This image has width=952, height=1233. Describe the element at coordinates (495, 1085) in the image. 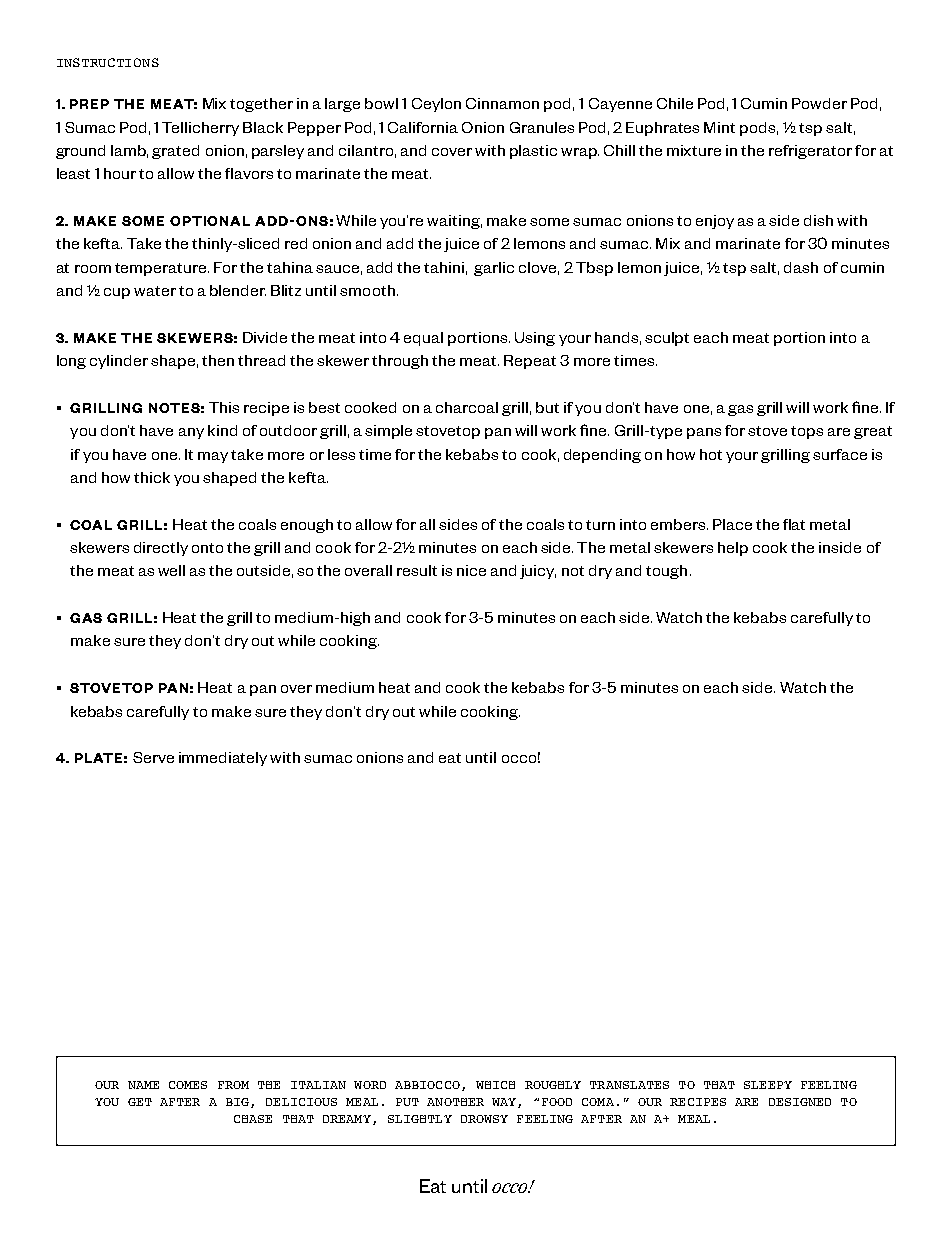

I see `WHICH` at that location.
